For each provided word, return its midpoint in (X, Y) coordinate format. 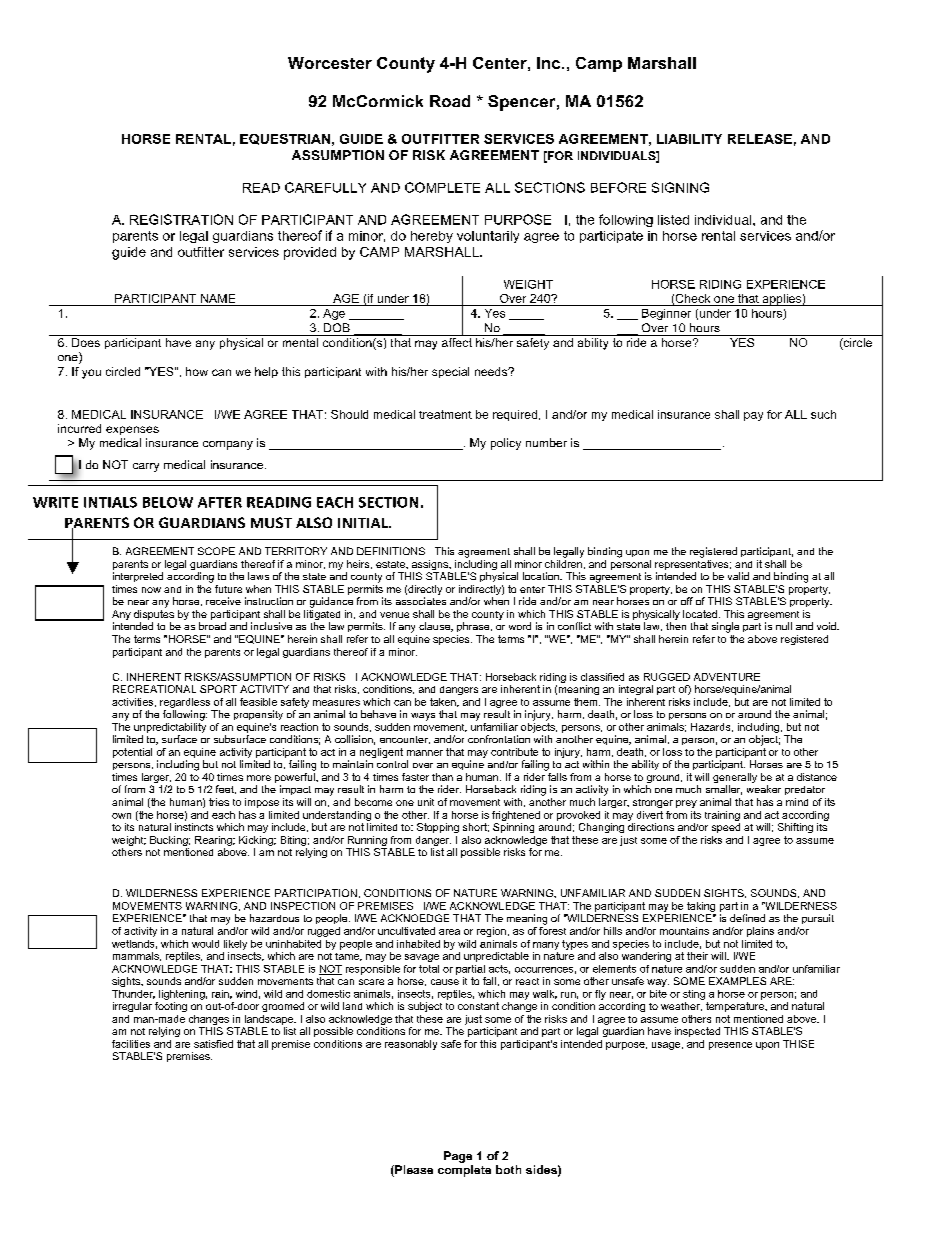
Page (458, 1157)
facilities (131, 1044)
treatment (445, 414)
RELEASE (760, 139)
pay (753, 416)
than (442, 777)
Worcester (330, 63)
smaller (724, 790)
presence (730, 1046)
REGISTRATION (181, 219)
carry (146, 467)
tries (219, 802)
